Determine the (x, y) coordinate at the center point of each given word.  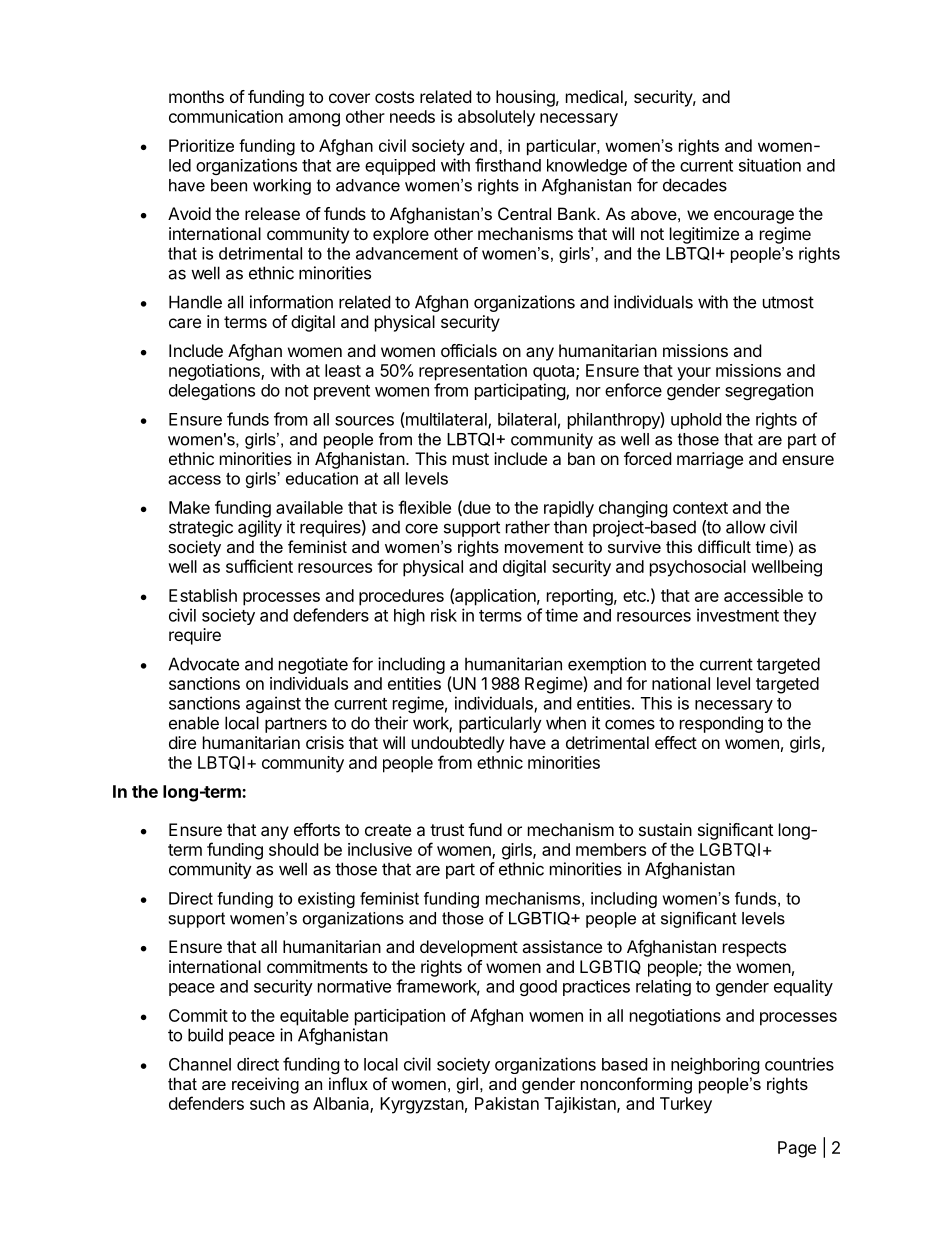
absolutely (496, 118)
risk (444, 615)
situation (770, 165)
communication (226, 116)
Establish (203, 595)
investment (738, 615)
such (267, 1103)
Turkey (686, 1105)
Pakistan (507, 1103)
